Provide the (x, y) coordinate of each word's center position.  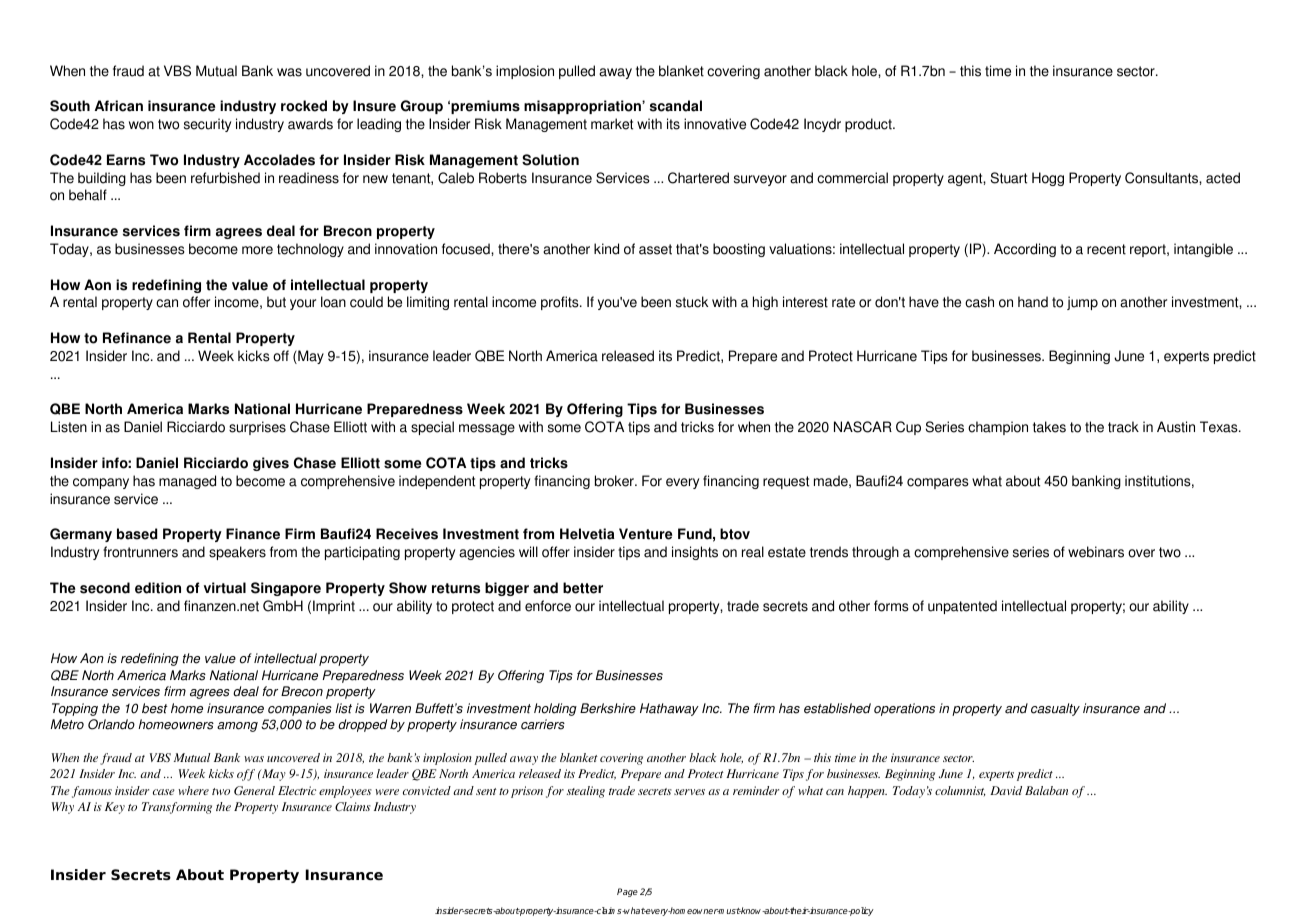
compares (938, 483)
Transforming (177, 808)
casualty (1055, 709)
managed (187, 482)
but (276, 302)
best (155, 708)
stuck (692, 302)
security (207, 125)
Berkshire (608, 708)
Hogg (1048, 179)
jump (1082, 303)
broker (615, 481)
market (612, 124)
